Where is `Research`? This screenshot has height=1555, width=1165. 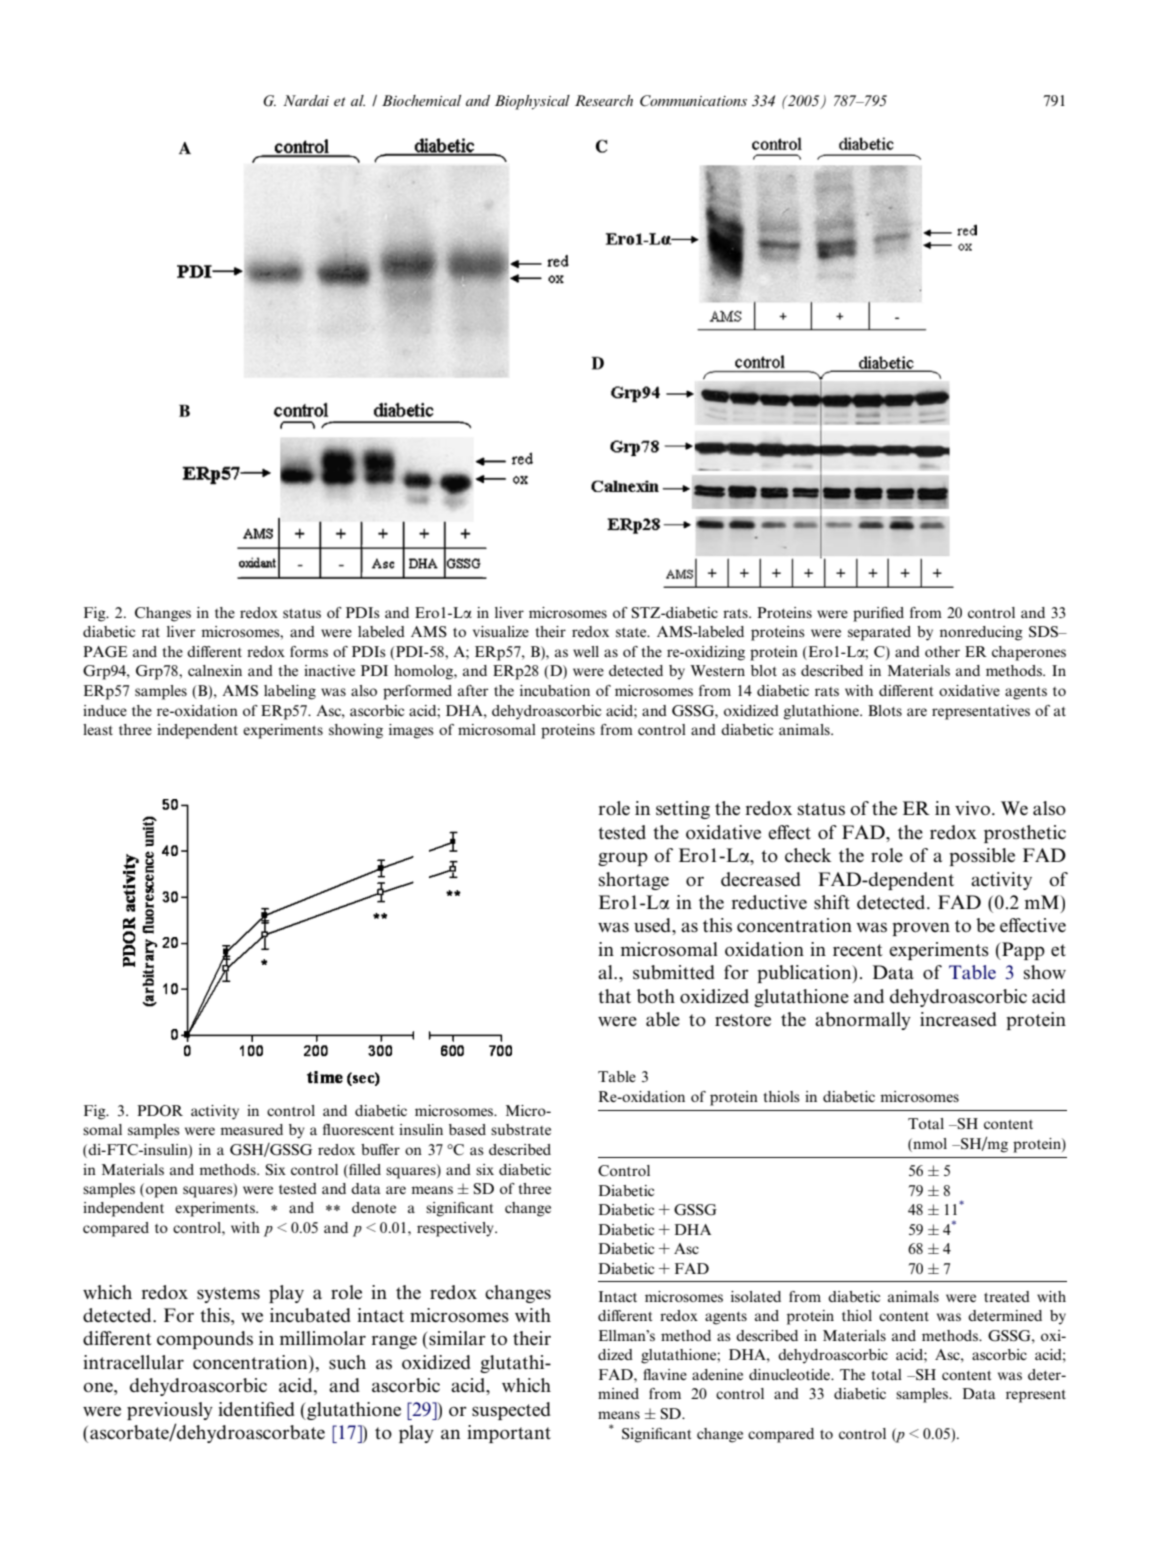
Research is located at coordinates (604, 100).
